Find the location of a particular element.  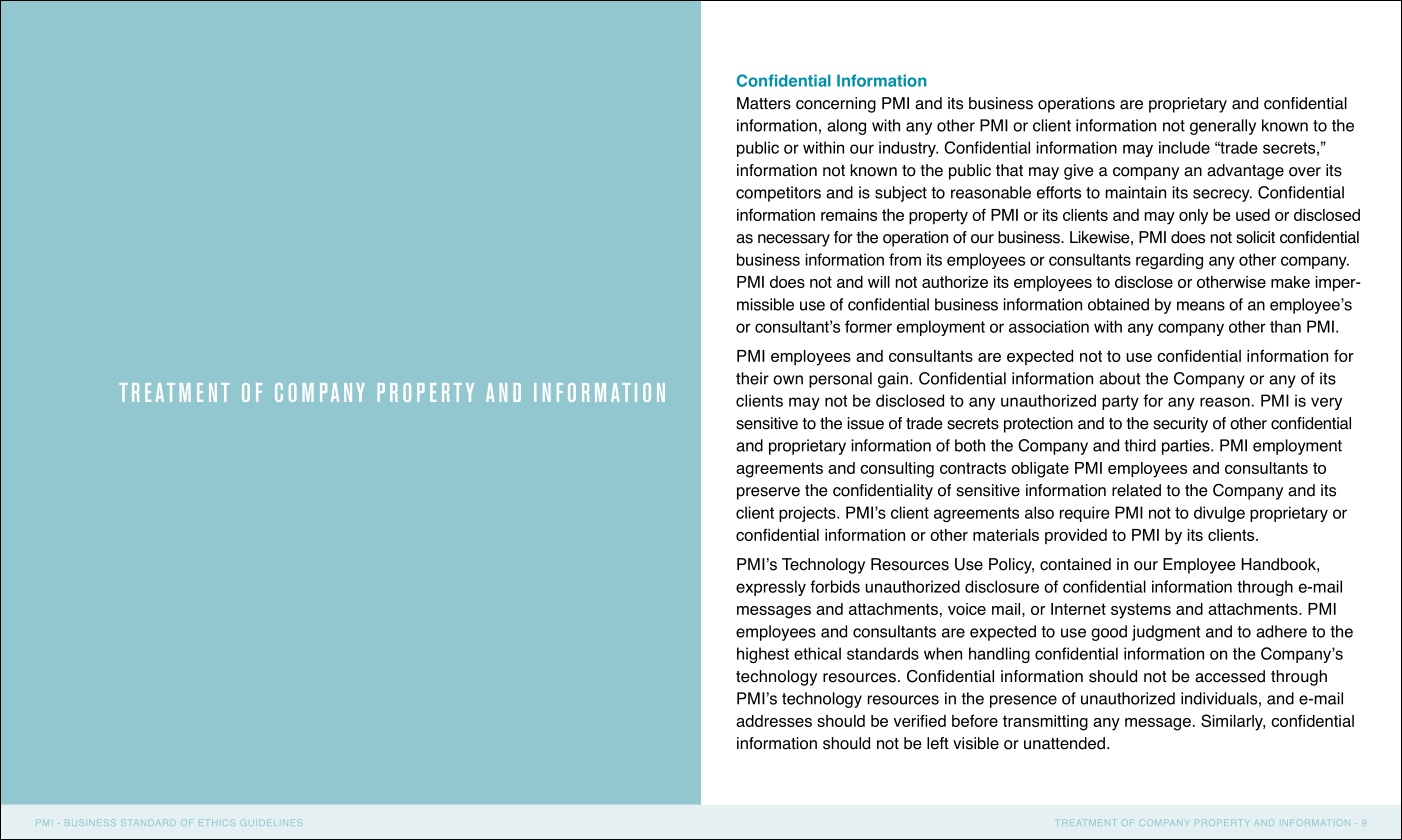

that is located at coordinates (1009, 170).
